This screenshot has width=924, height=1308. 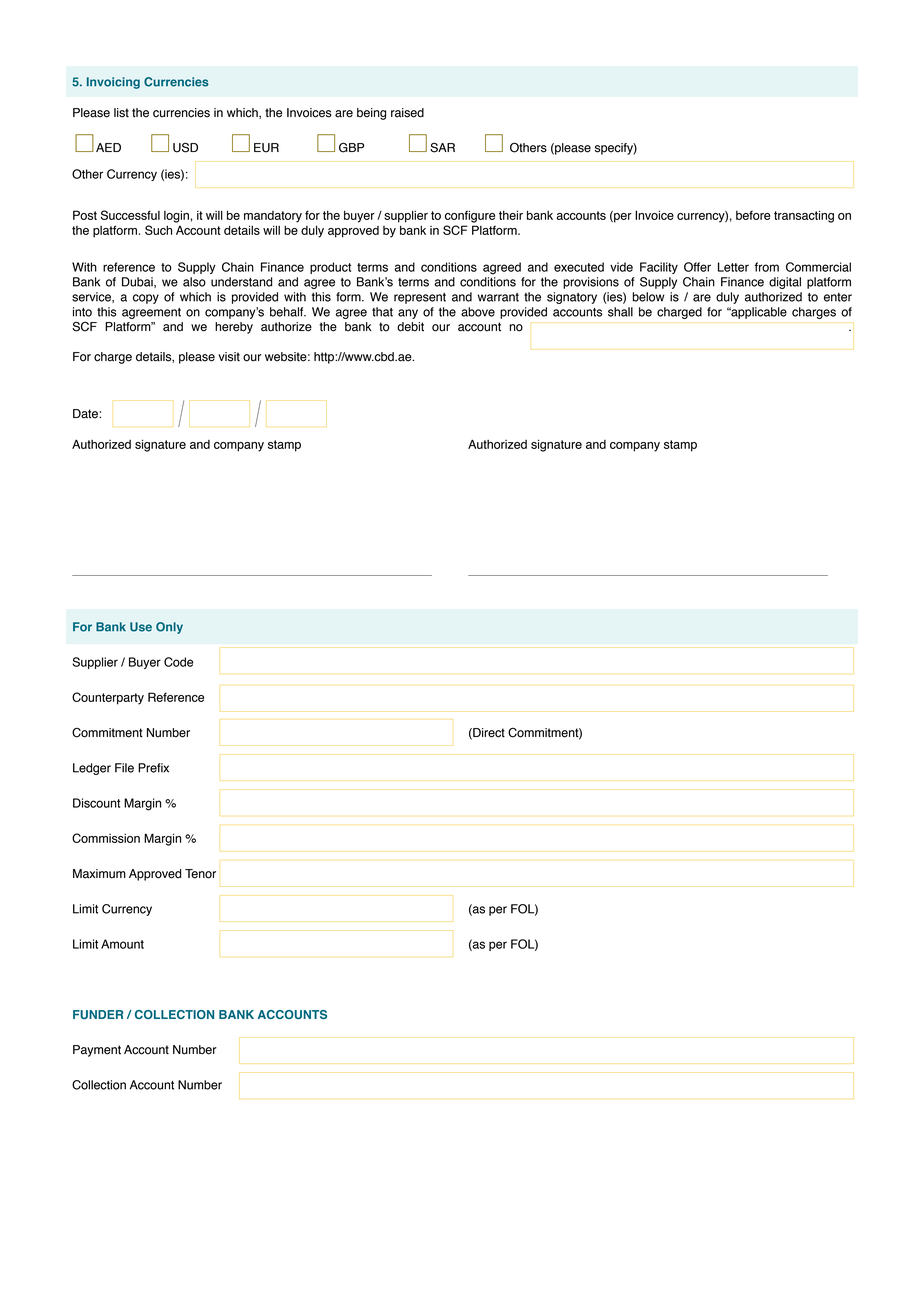 What do you see at coordinates (758, 313) in the screenshot?
I see `applicable` at bounding box center [758, 313].
